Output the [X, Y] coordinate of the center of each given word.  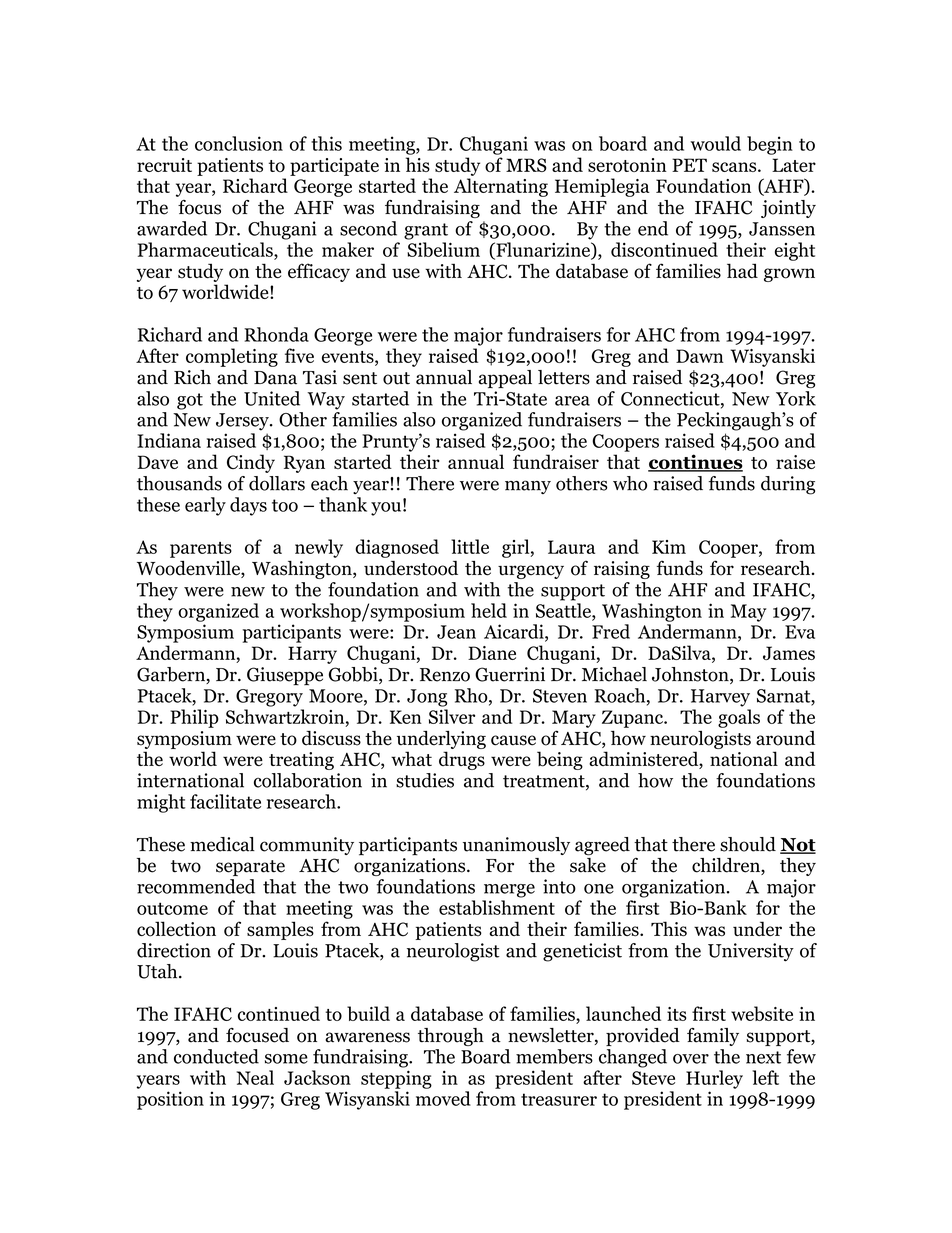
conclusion [239, 143]
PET [689, 165]
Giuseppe [285, 676]
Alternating [501, 187]
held [489, 610]
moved [443, 1098]
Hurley [714, 1079]
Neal [255, 1077]
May [749, 613]
